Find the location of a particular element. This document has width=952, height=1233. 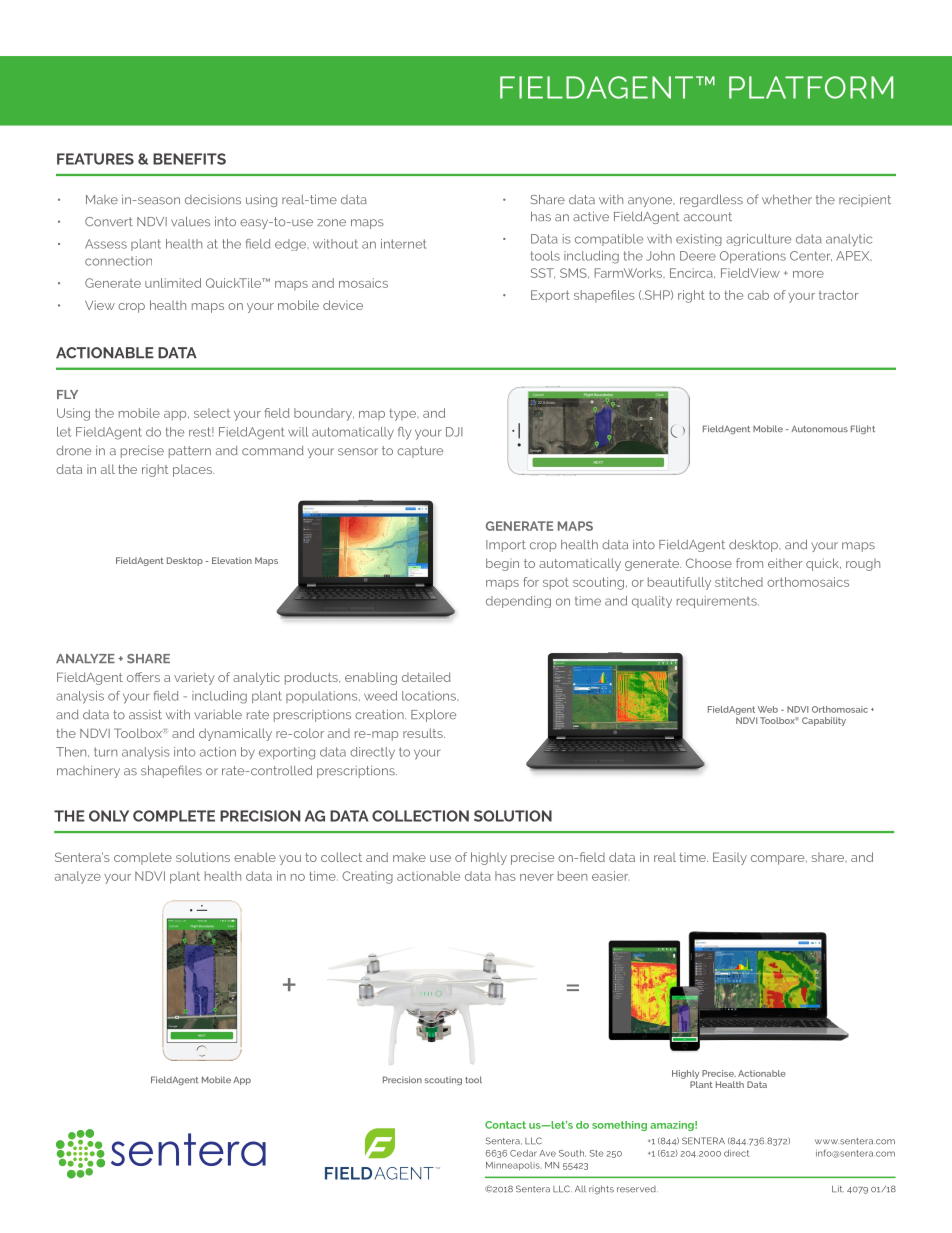

cab is located at coordinates (758, 295).
